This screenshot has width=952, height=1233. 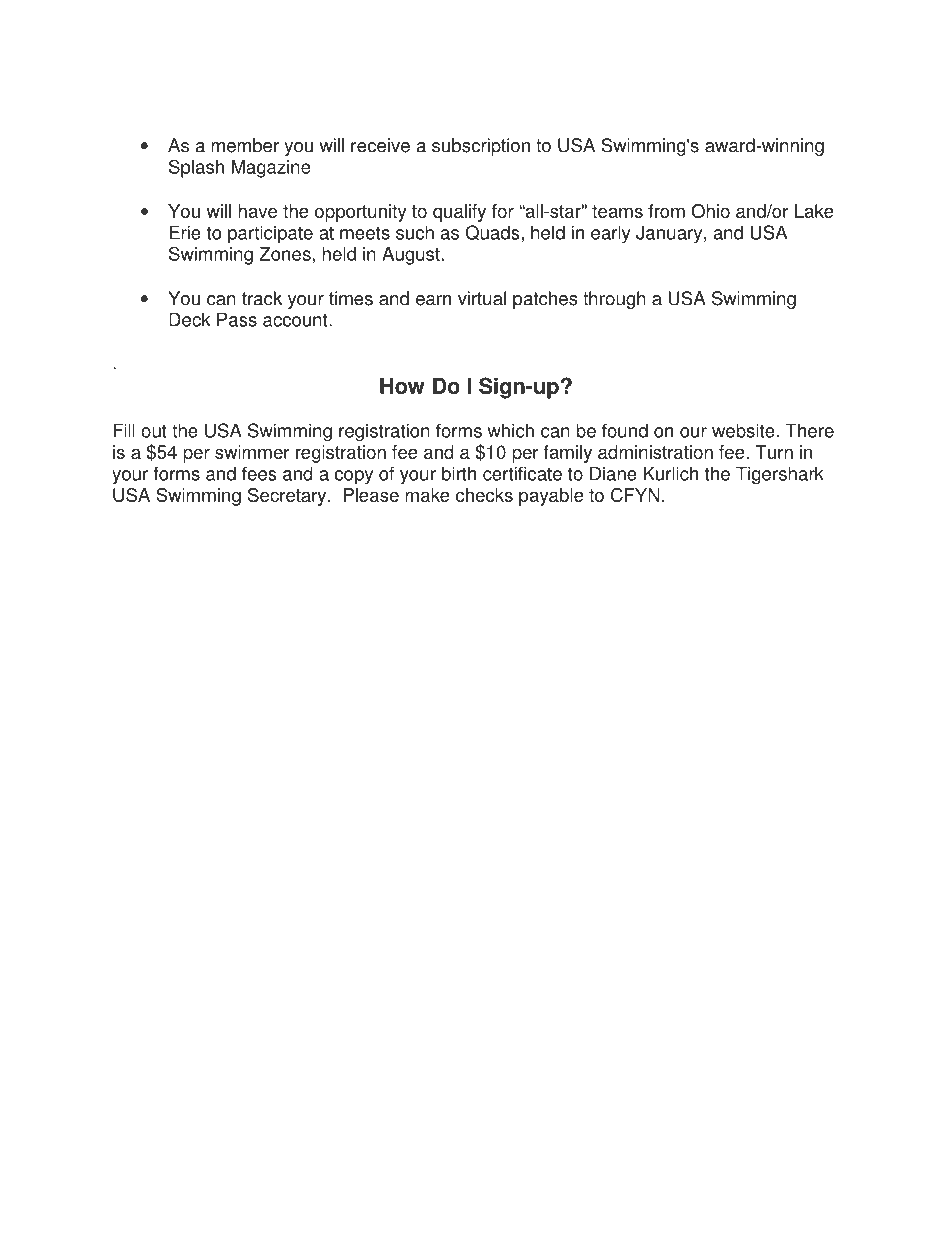 I want to click on Ohio, so click(x=710, y=211).
